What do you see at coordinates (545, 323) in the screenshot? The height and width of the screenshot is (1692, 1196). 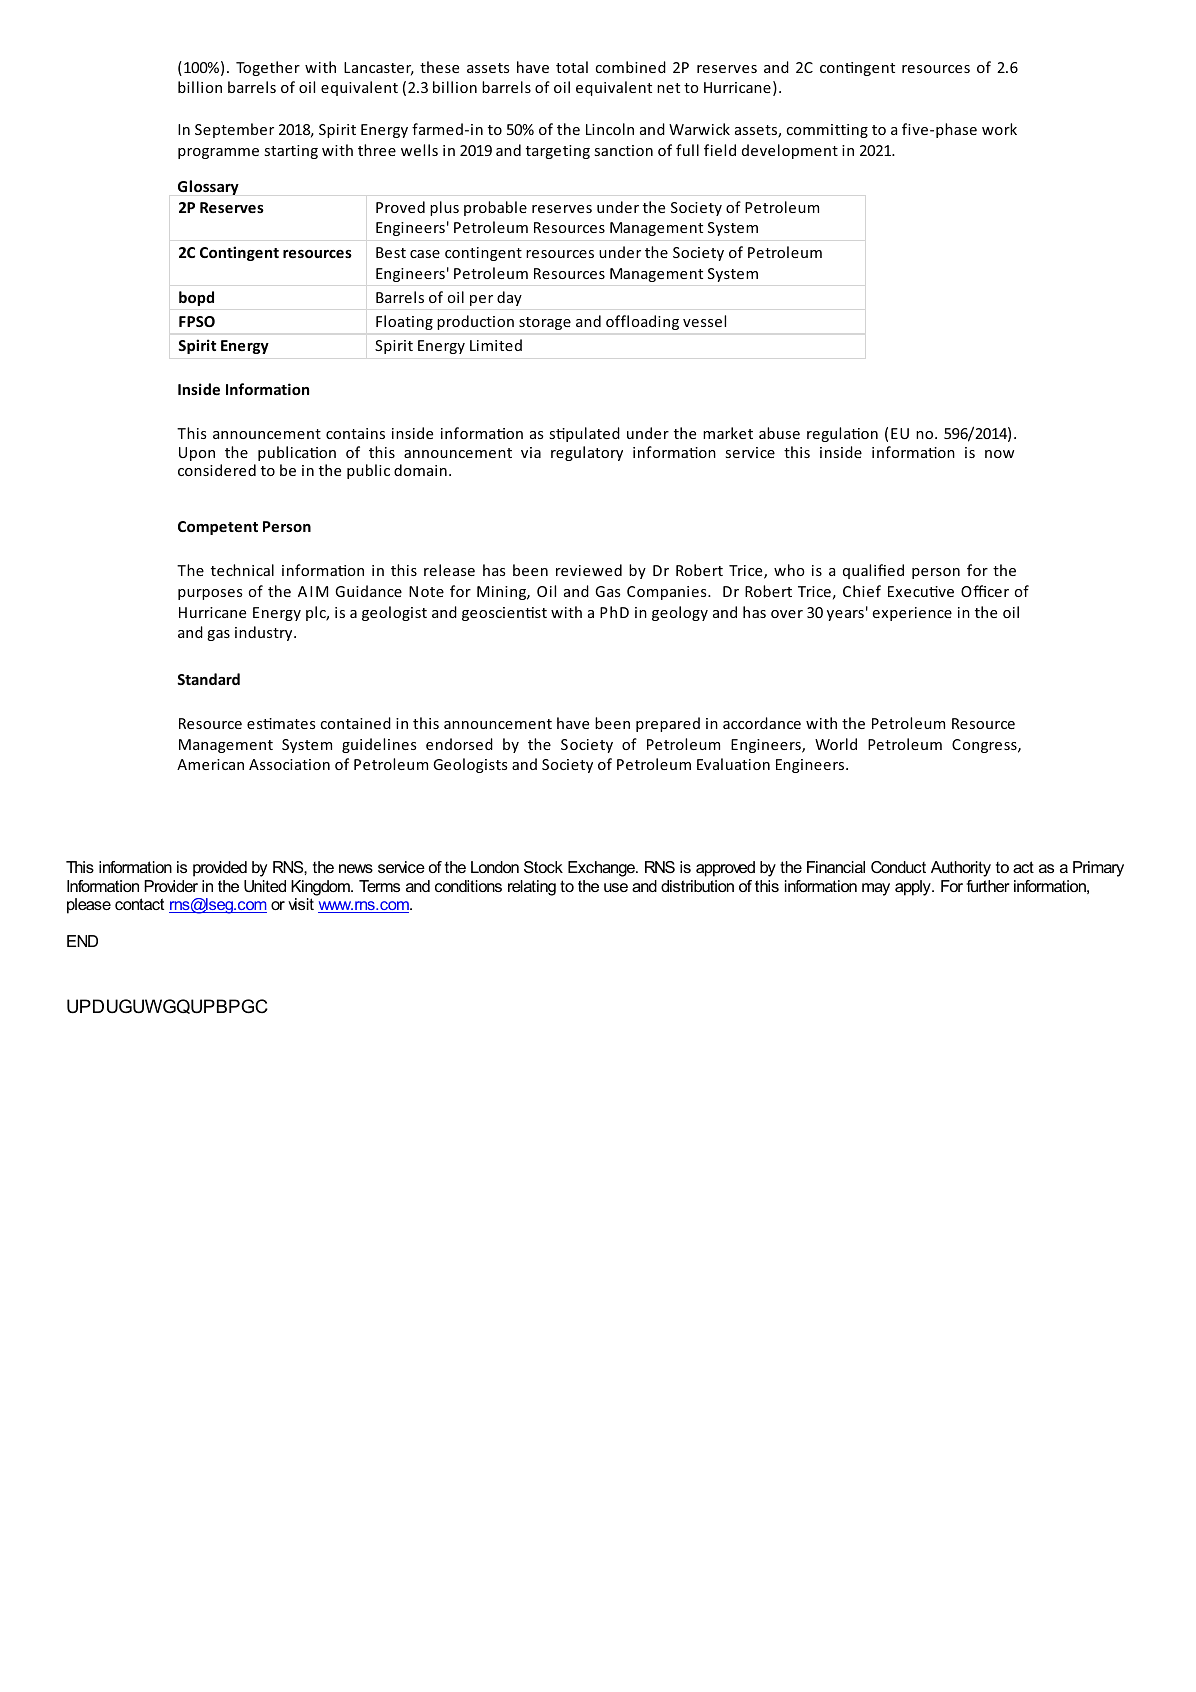 I see `storage` at bounding box center [545, 323].
